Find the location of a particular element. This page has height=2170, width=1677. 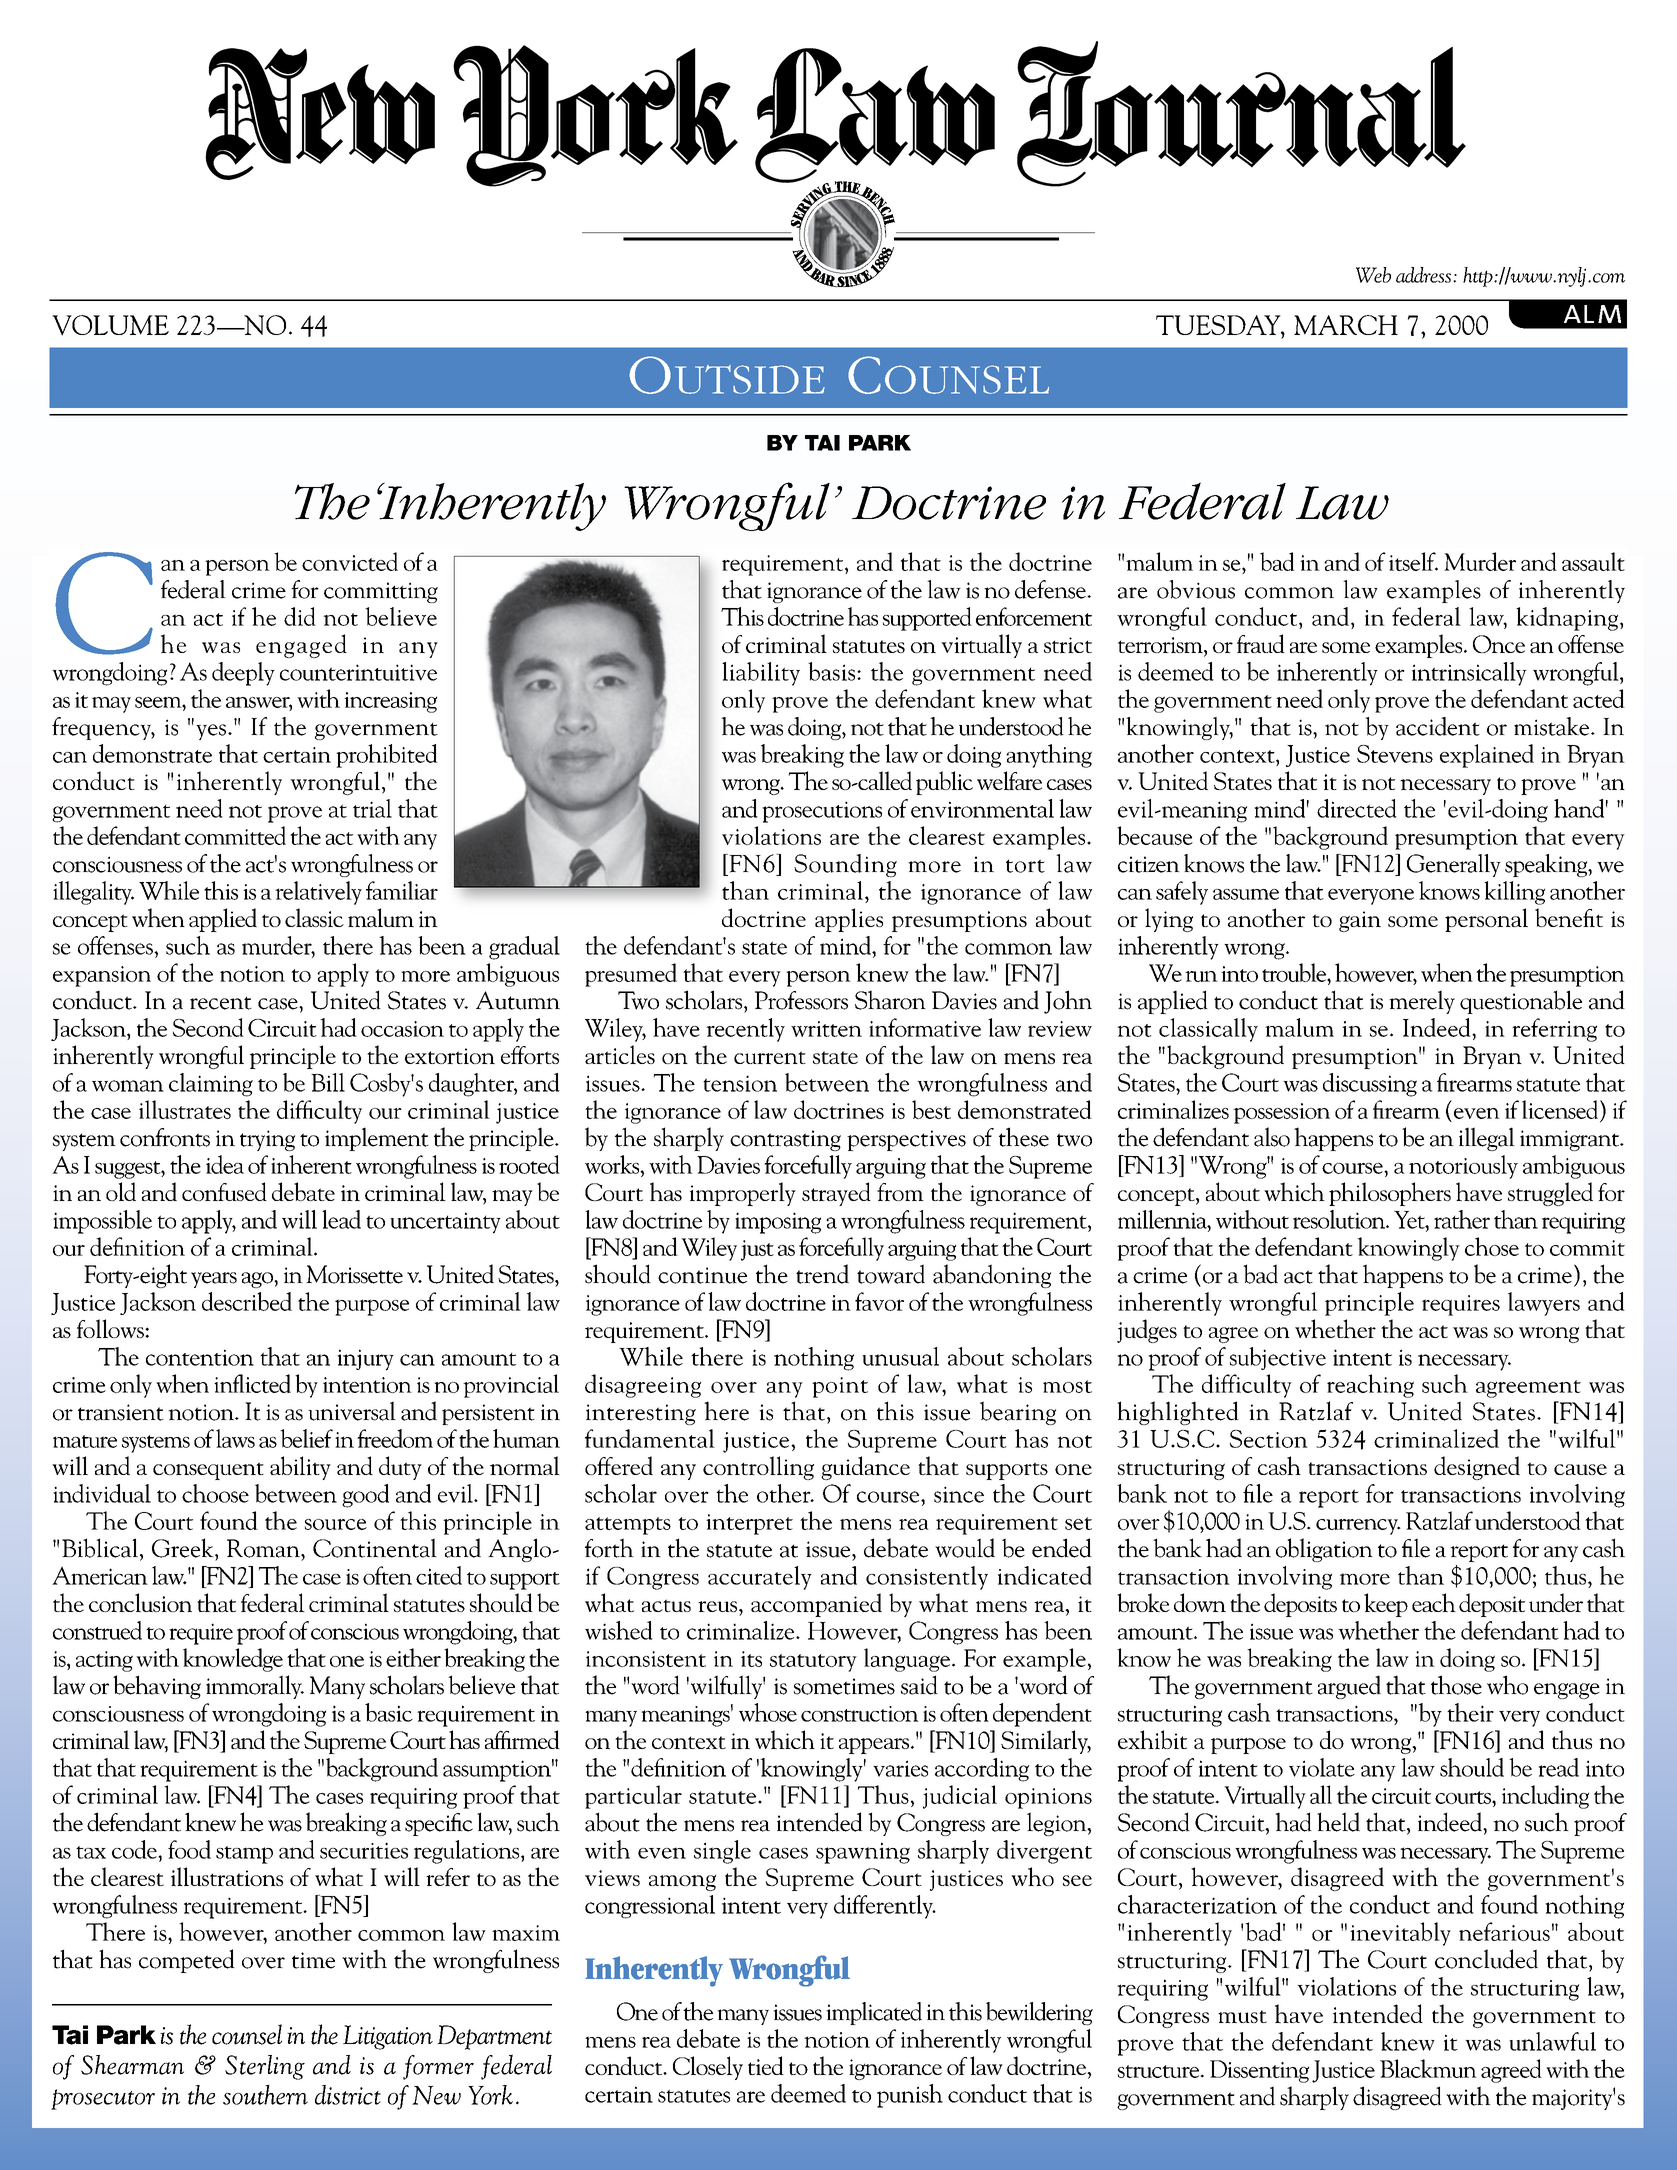

confused is located at coordinates (224, 1191).
